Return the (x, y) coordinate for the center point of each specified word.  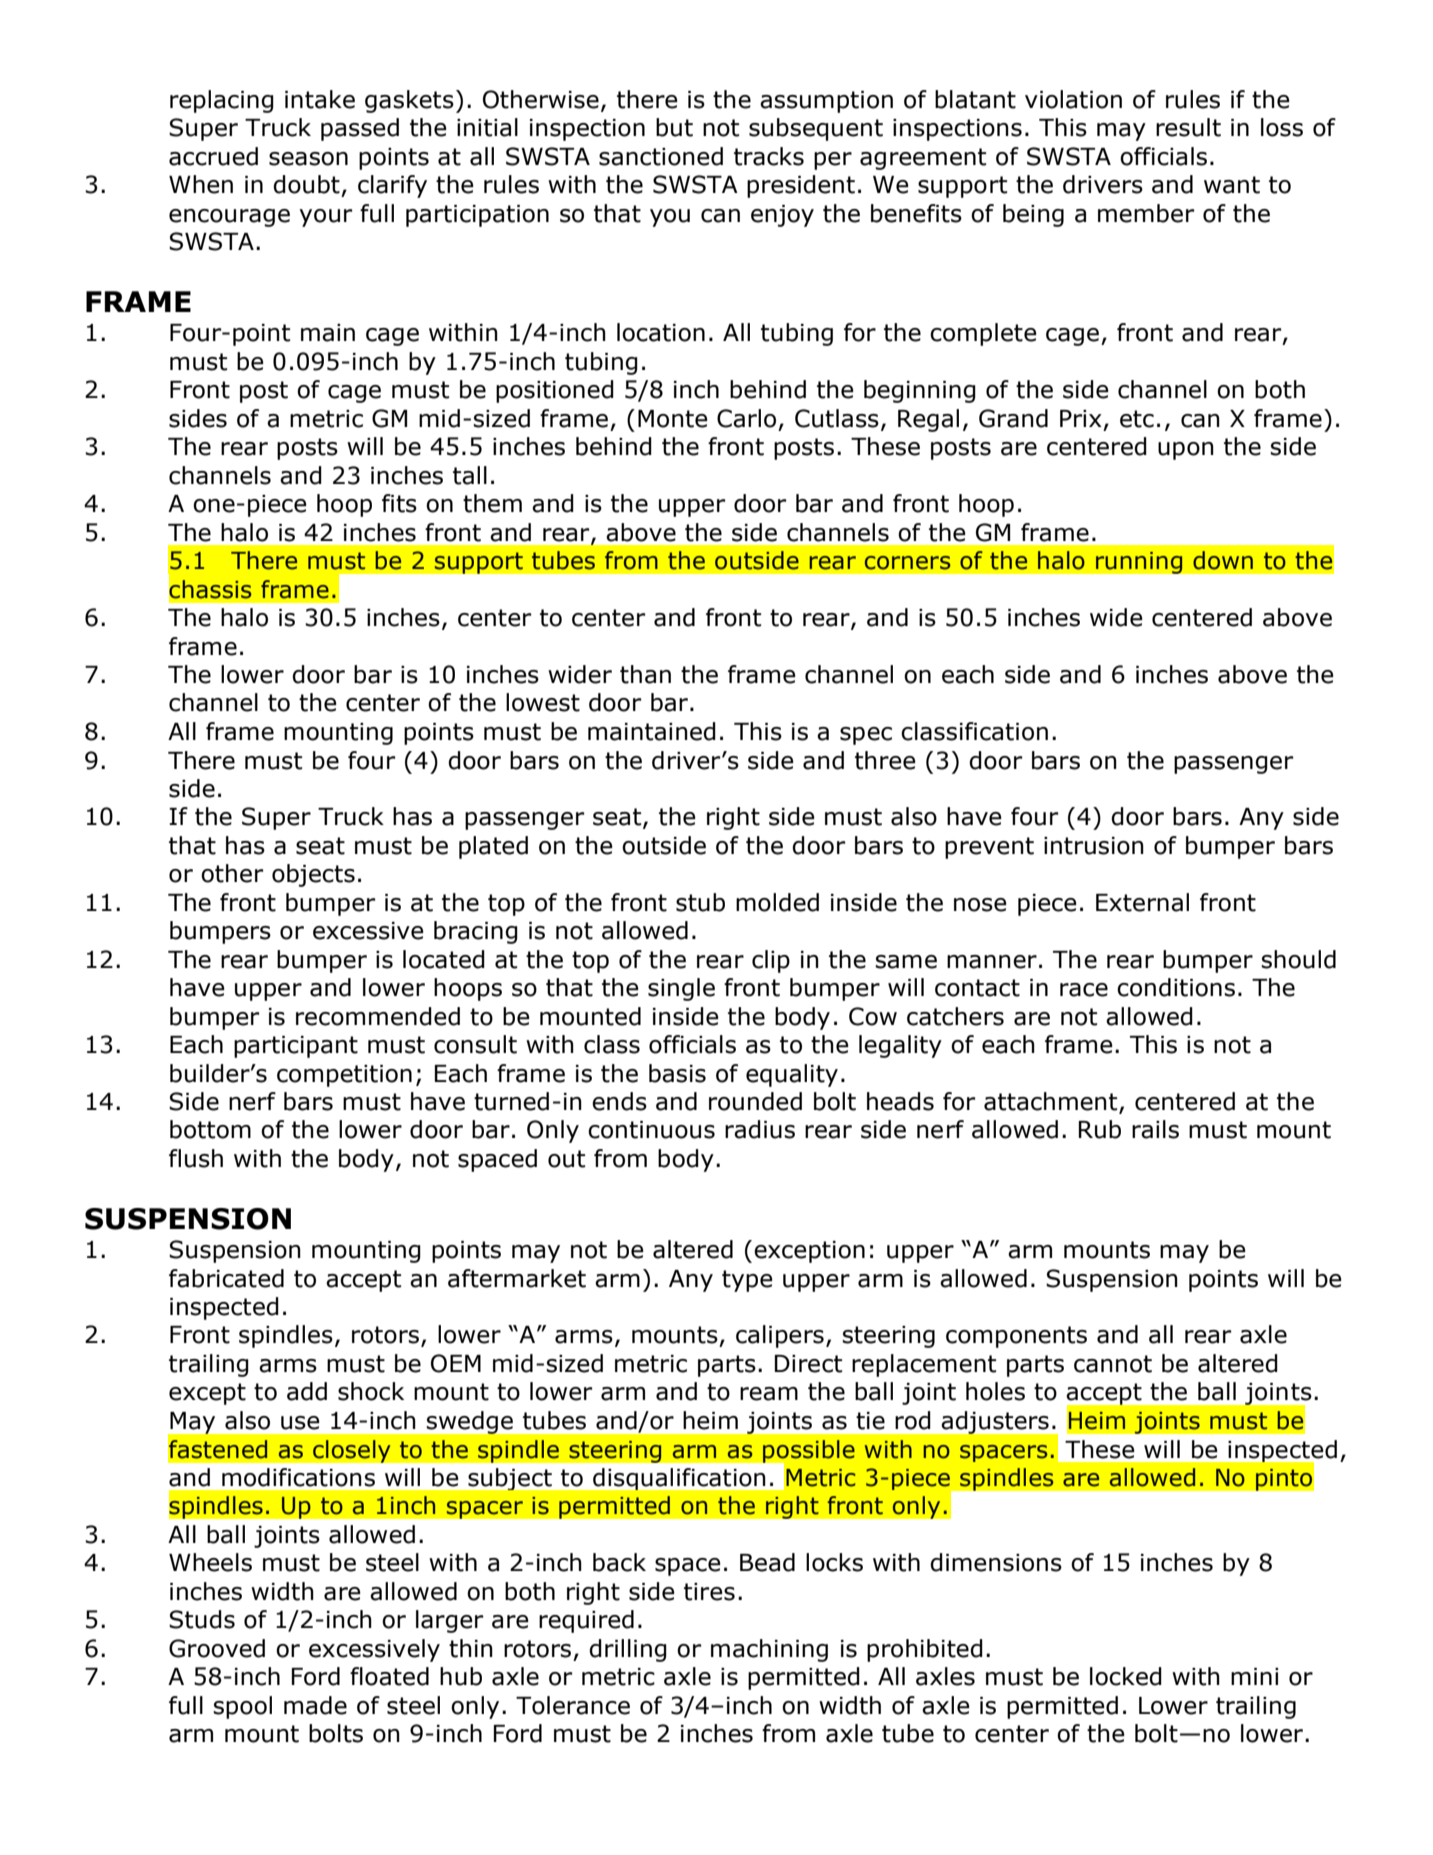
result (1188, 127)
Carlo (746, 418)
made (315, 1705)
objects (313, 875)
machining (769, 1650)
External (1142, 902)
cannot (1113, 1364)
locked (1126, 1676)
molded (777, 902)
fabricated (226, 1278)
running (1139, 562)
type (747, 1281)
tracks (769, 156)
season (308, 159)
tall (470, 475)
